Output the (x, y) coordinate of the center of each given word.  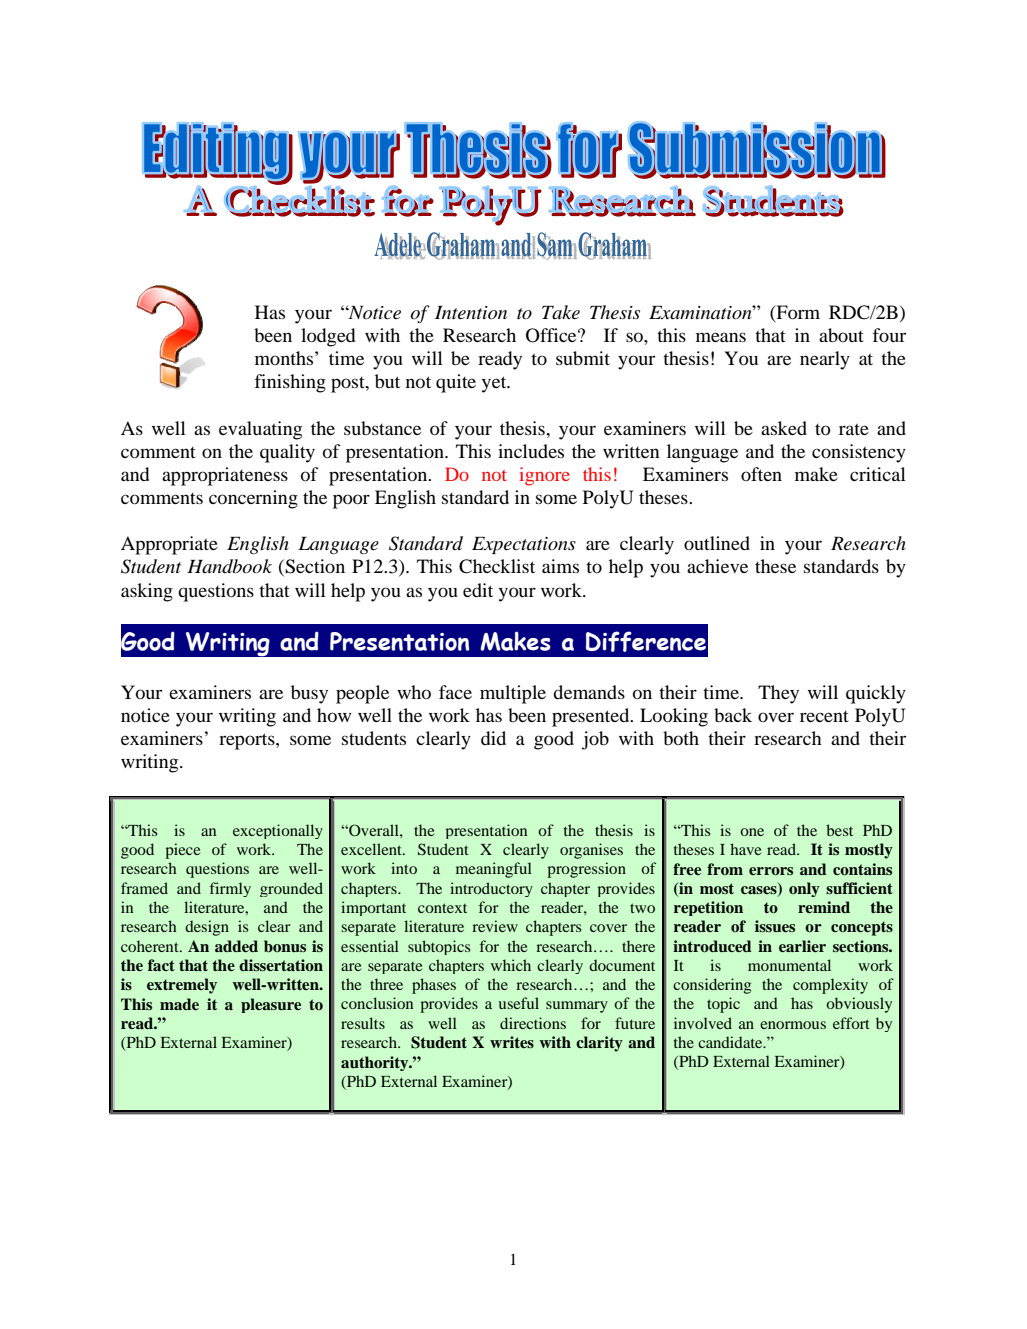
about (841, 335)
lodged (328, 337)
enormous (793, 1025)
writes (512, 1042)
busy (309, 694)
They (778, 694)
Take (561, 312)
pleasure (271, 1005)
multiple (513, 694)
